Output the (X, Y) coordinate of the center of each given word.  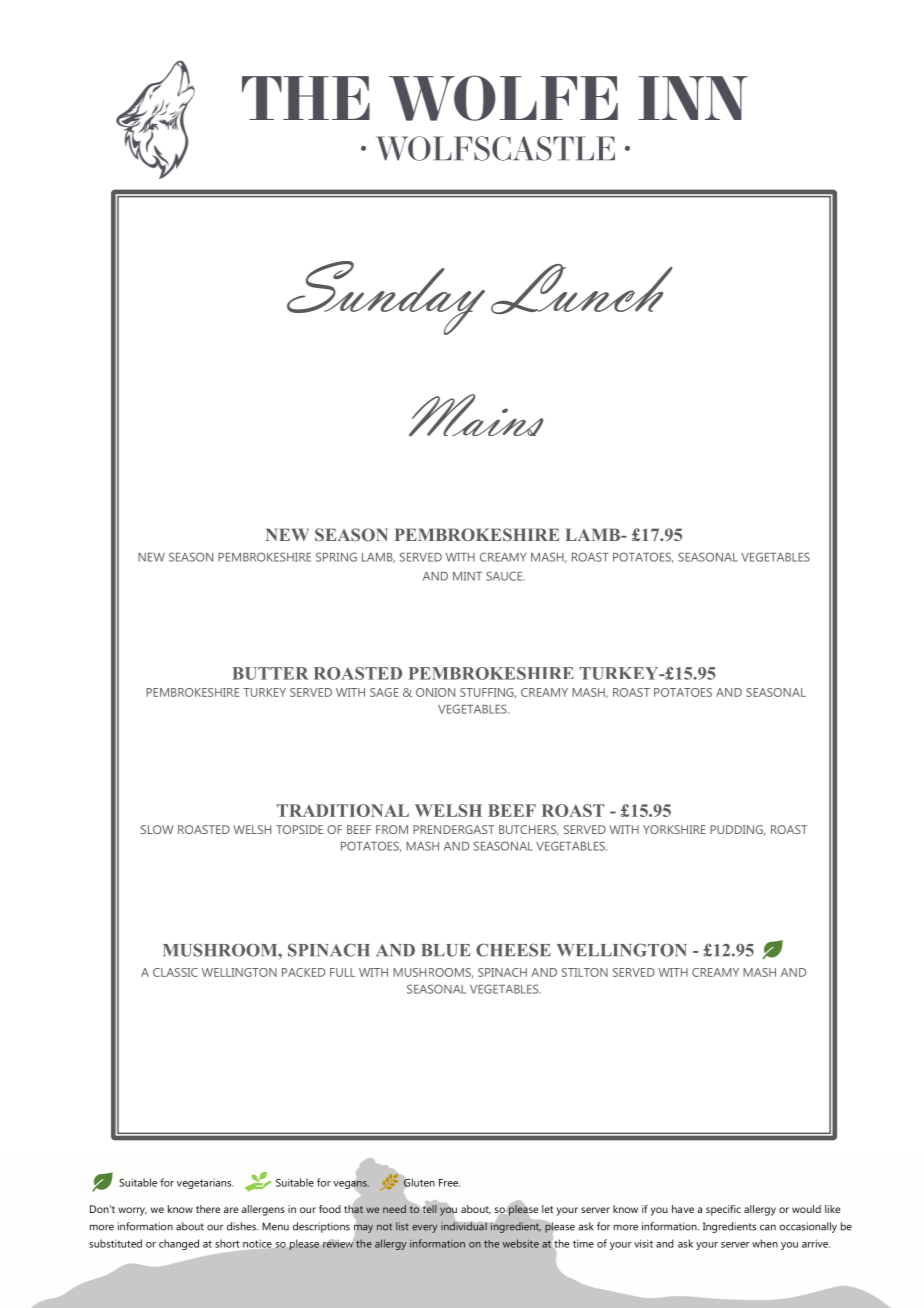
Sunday (386, 298)
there (208, 1209)
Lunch (581, 289)
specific (723, 1210)
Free (449, 1183)
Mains (476, 415)
